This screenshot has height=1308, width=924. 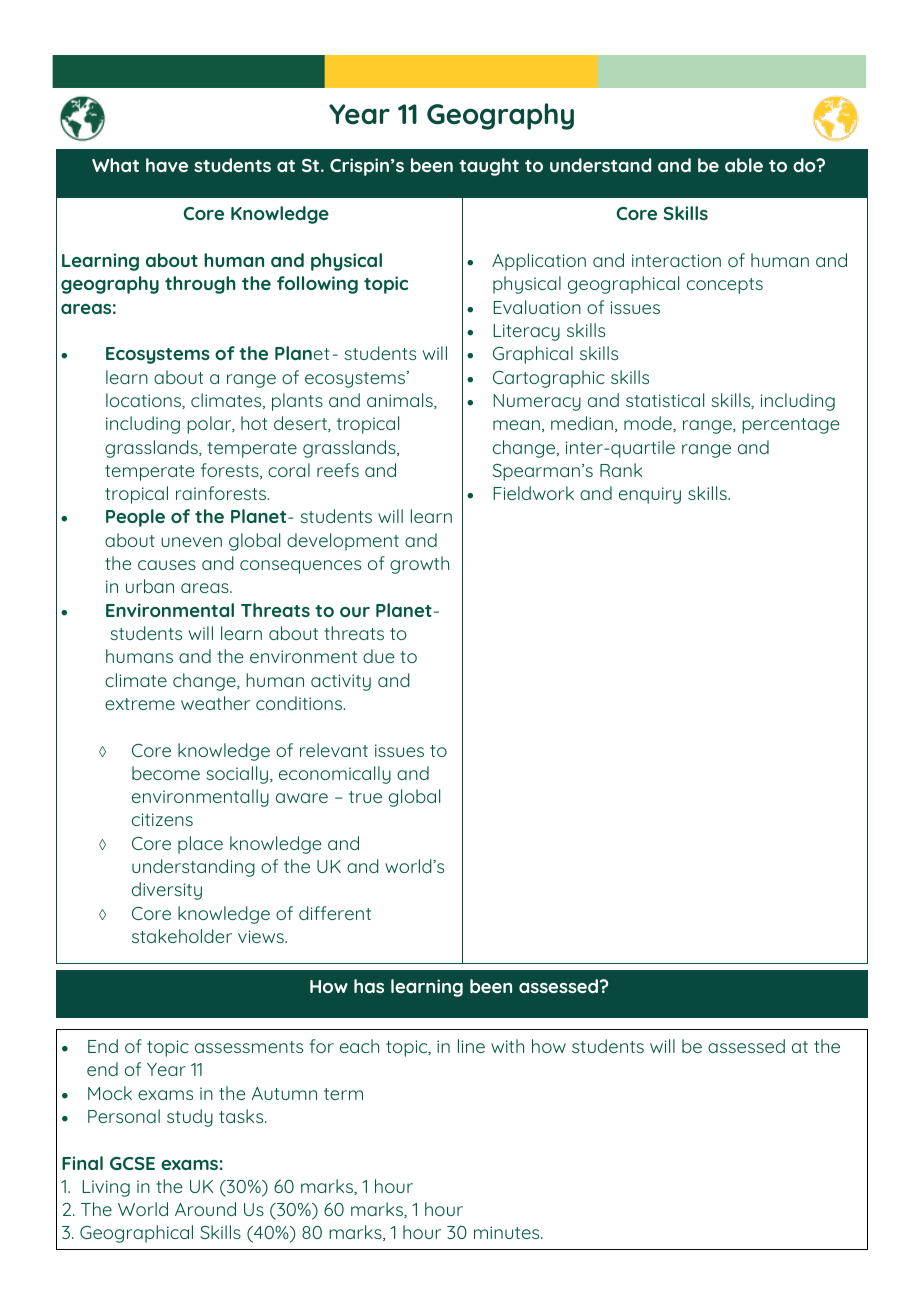 What do you see at coordinates (471, 1046) in the screenshot?
I see `line` at bounding box center [471, 1046].
